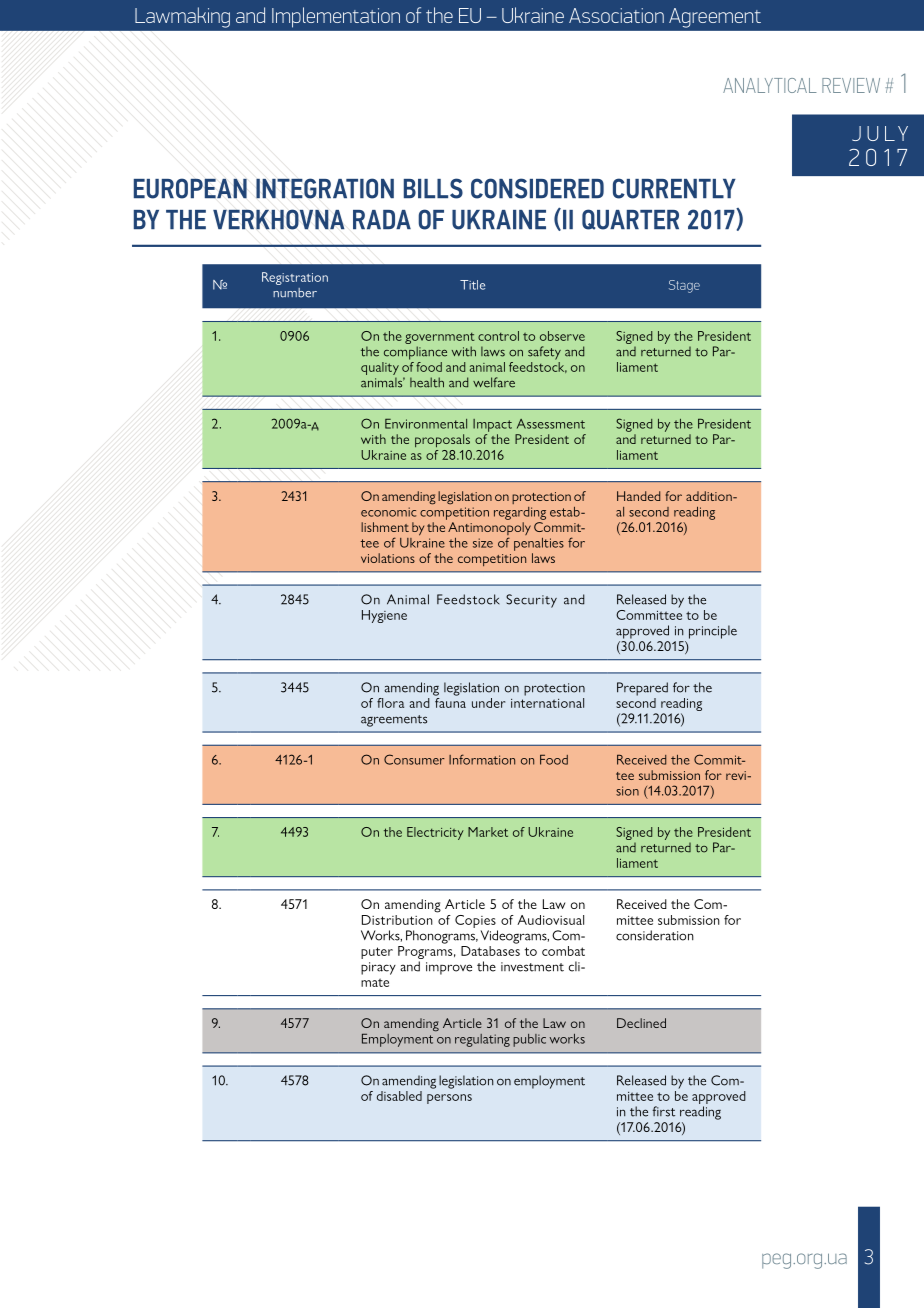  What do you see at coordinates (663, 1111) in the screenshot?
I see `first` at bounding box center [663, 1111].
